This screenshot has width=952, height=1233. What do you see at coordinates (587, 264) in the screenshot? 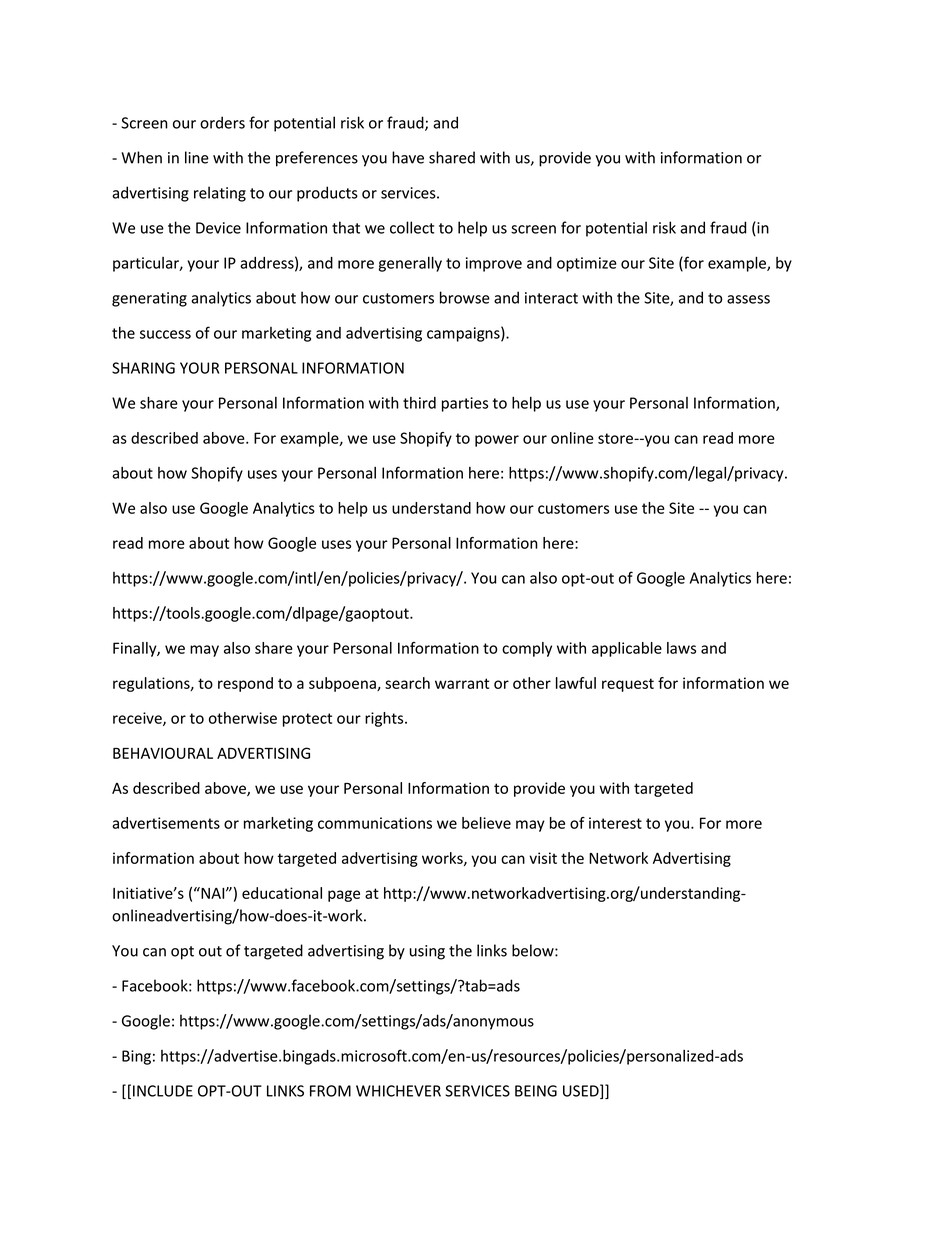
I see `optimize` at bounding box center [587, 264].
